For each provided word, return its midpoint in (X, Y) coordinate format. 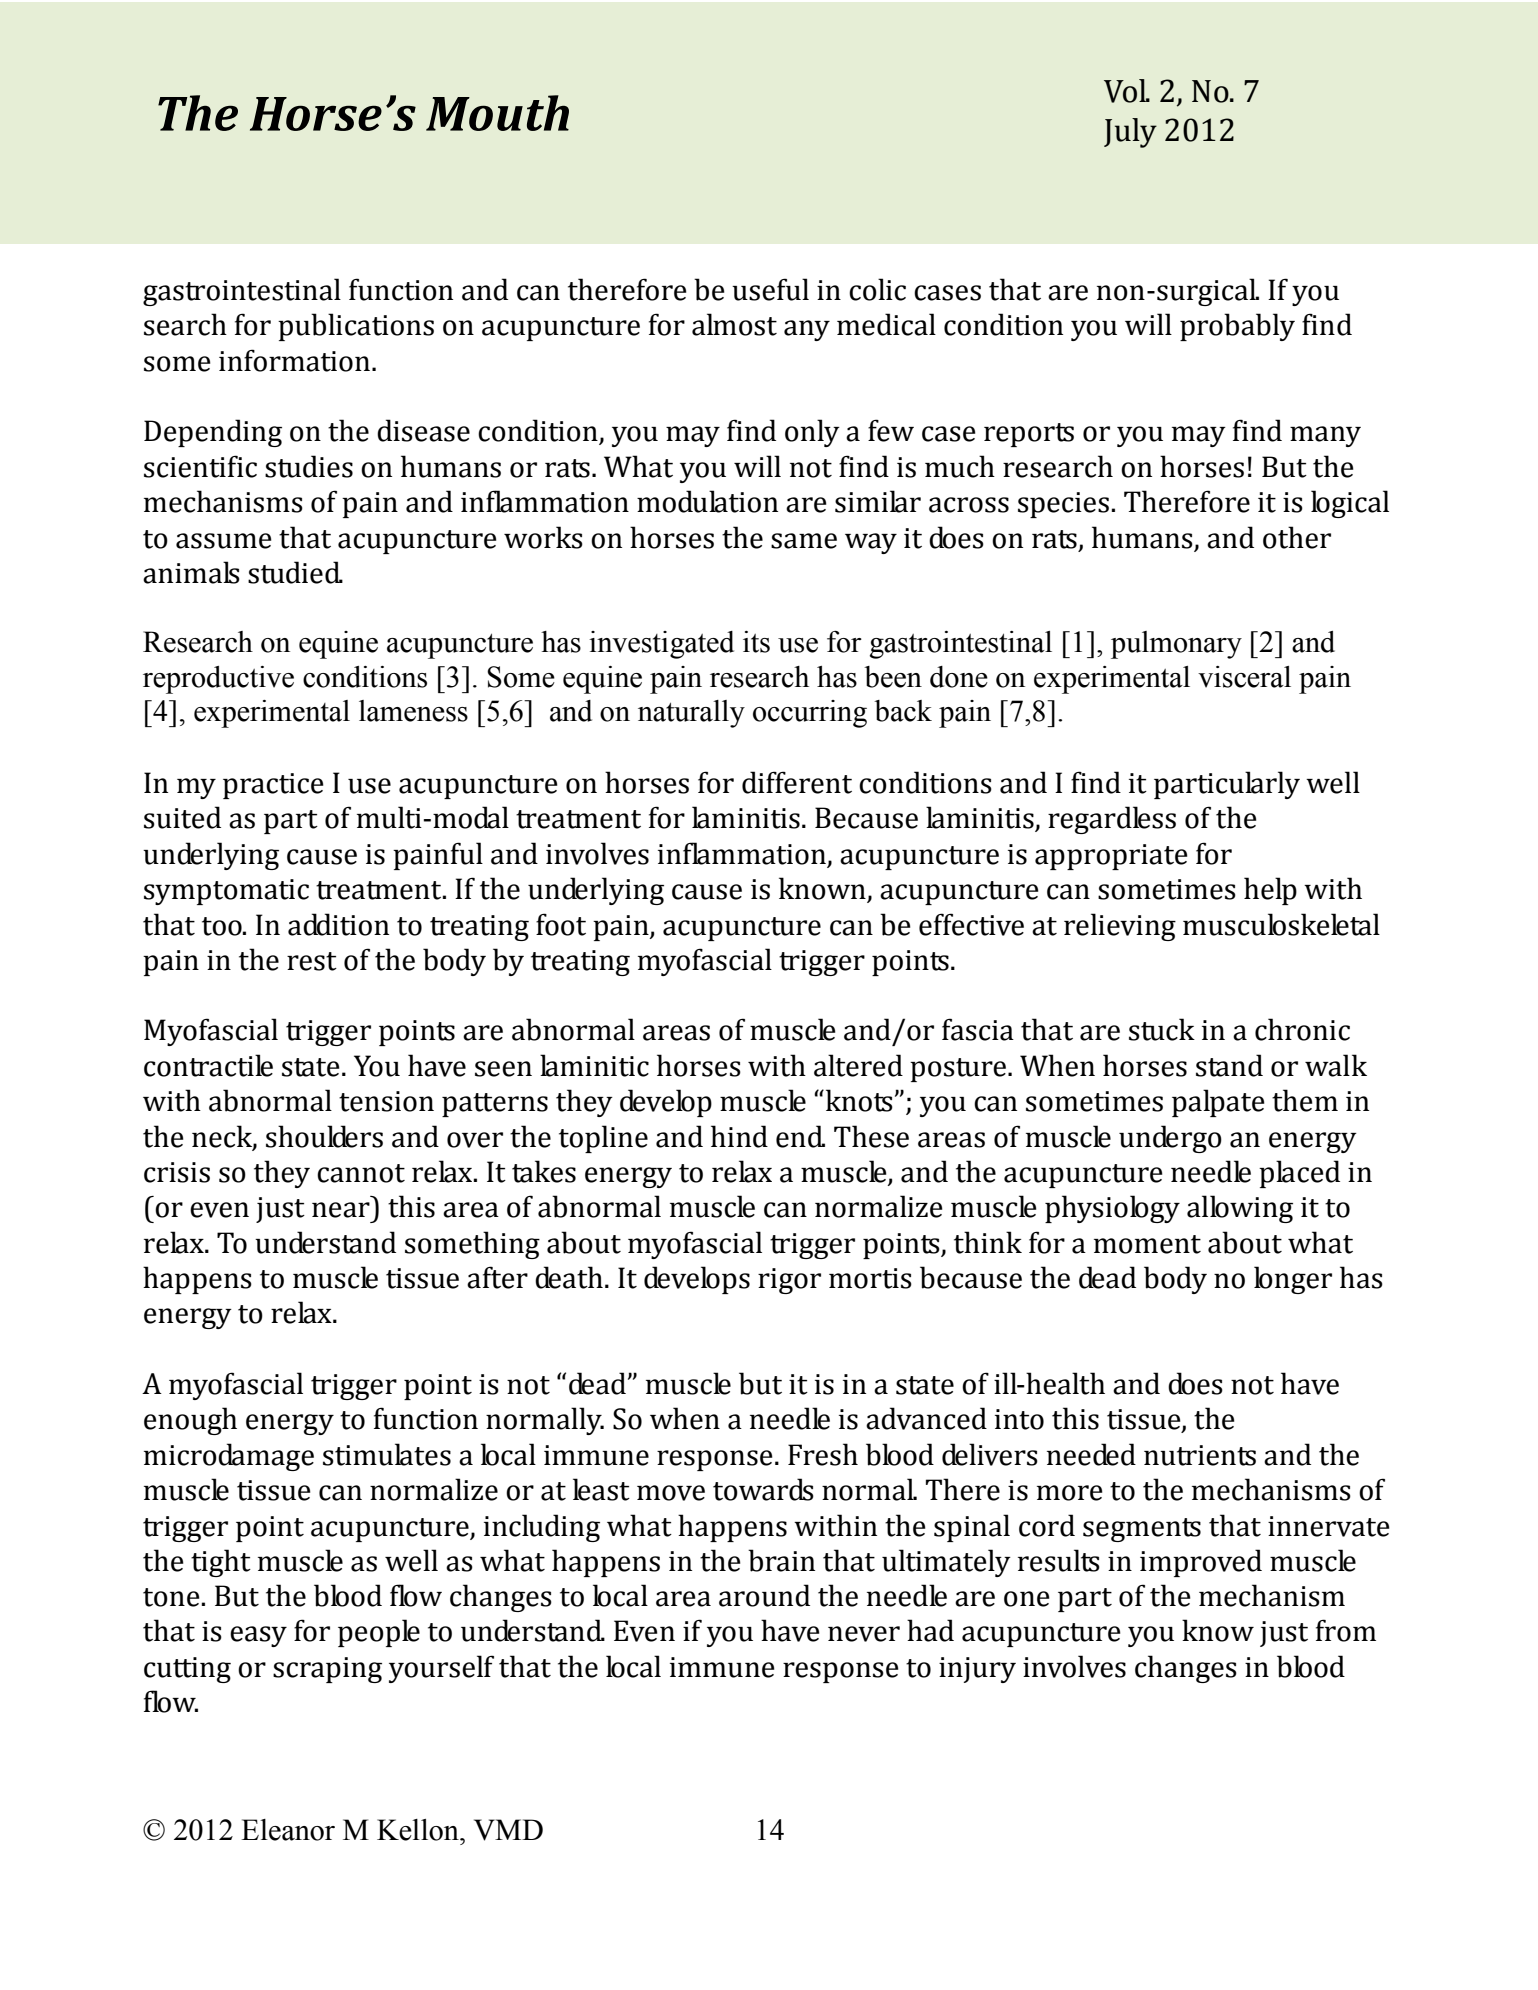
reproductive (218, 680)
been (893, 677)
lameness (413, 711)
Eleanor (288, 1830)
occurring (810, 714)
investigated (661, 645)
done (959, 677)
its (756, 642)
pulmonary (1176, 645)
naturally (691, 714)
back (903, 711)
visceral (1244, 677)
